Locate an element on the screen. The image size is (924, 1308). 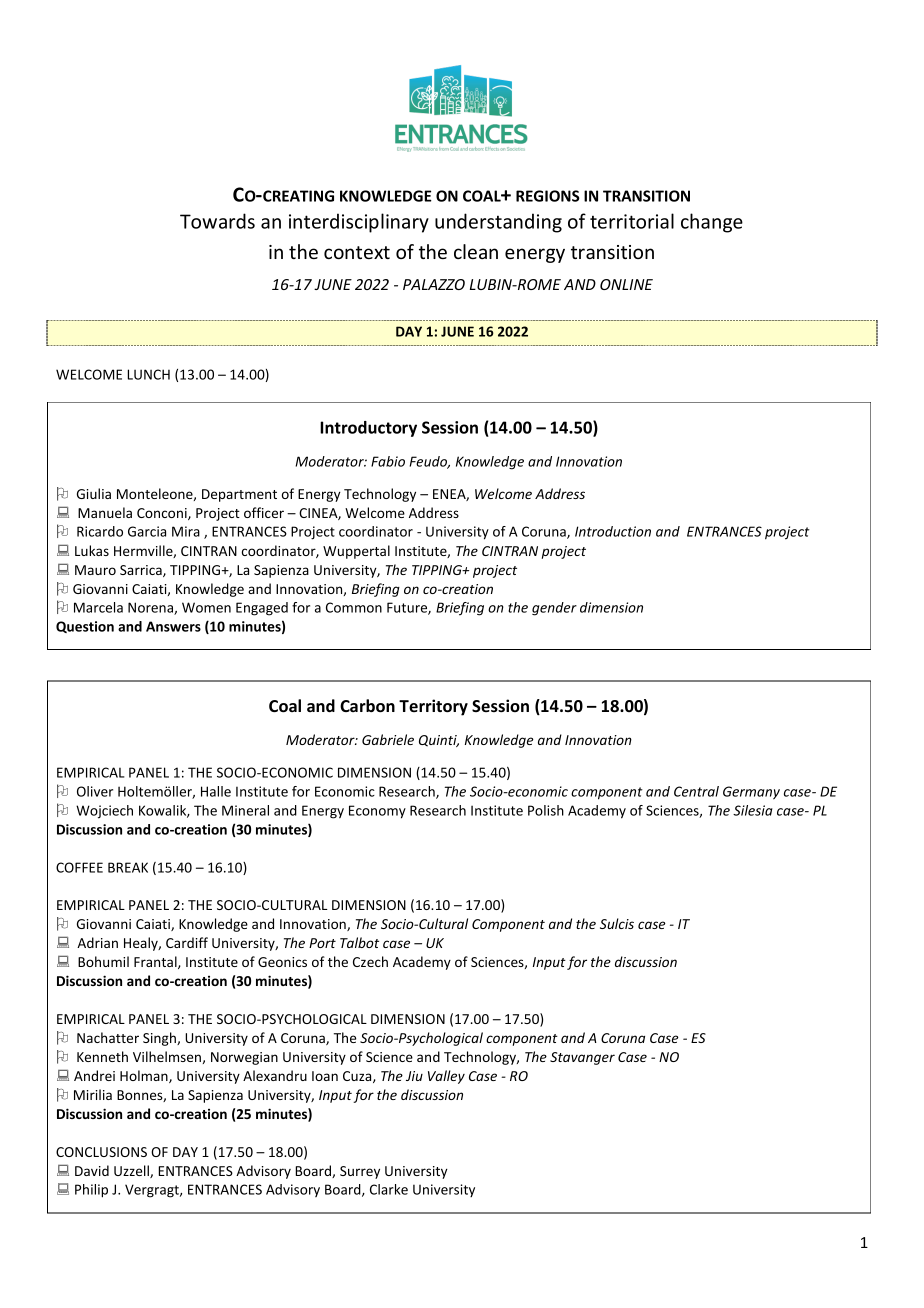
Giulia is located at coordinates (94, 493).
